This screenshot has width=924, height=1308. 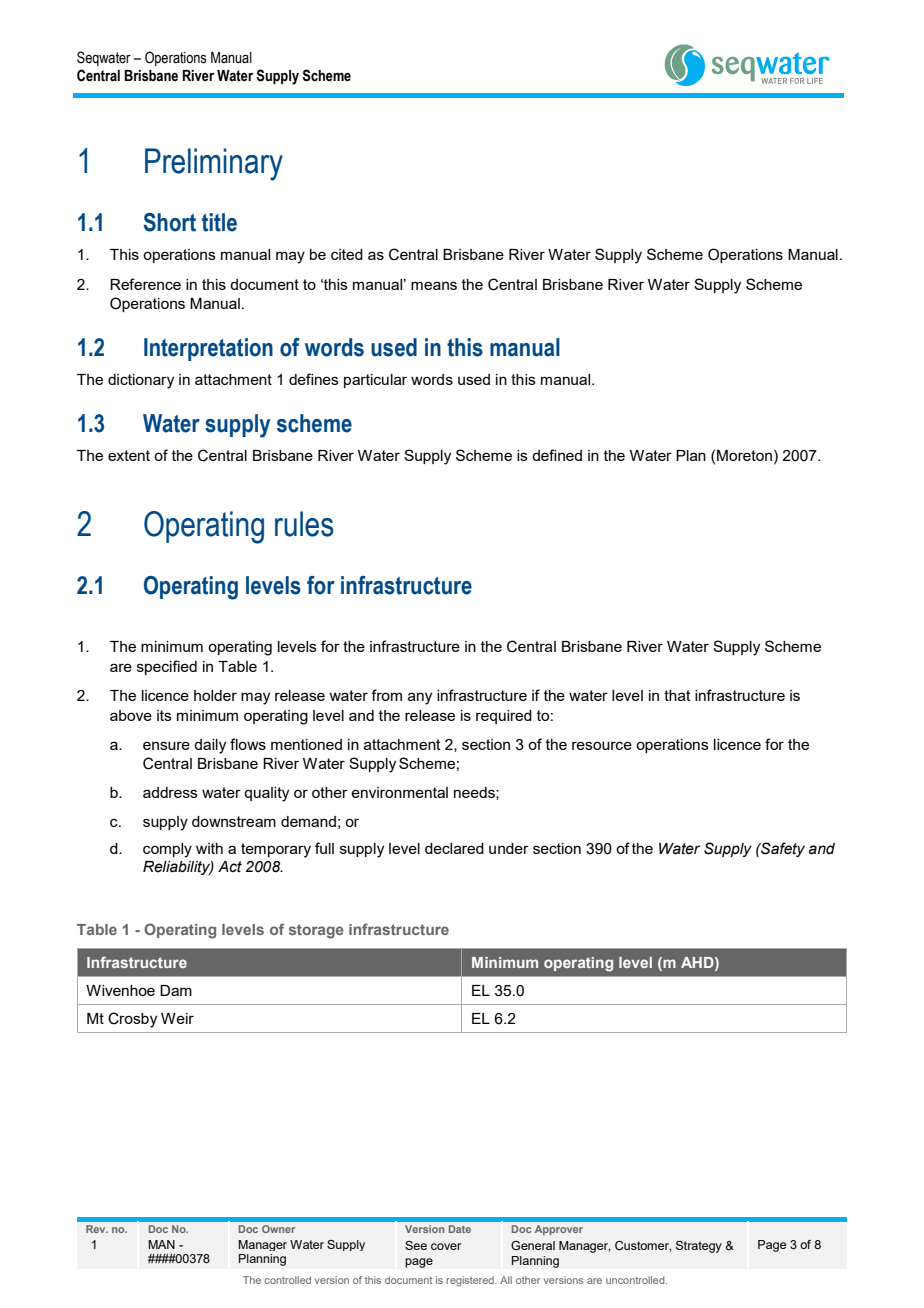 What do you see at coordinates (454, 848) in the screenshot?
I see `declared` at bounding box center [454, 848].
